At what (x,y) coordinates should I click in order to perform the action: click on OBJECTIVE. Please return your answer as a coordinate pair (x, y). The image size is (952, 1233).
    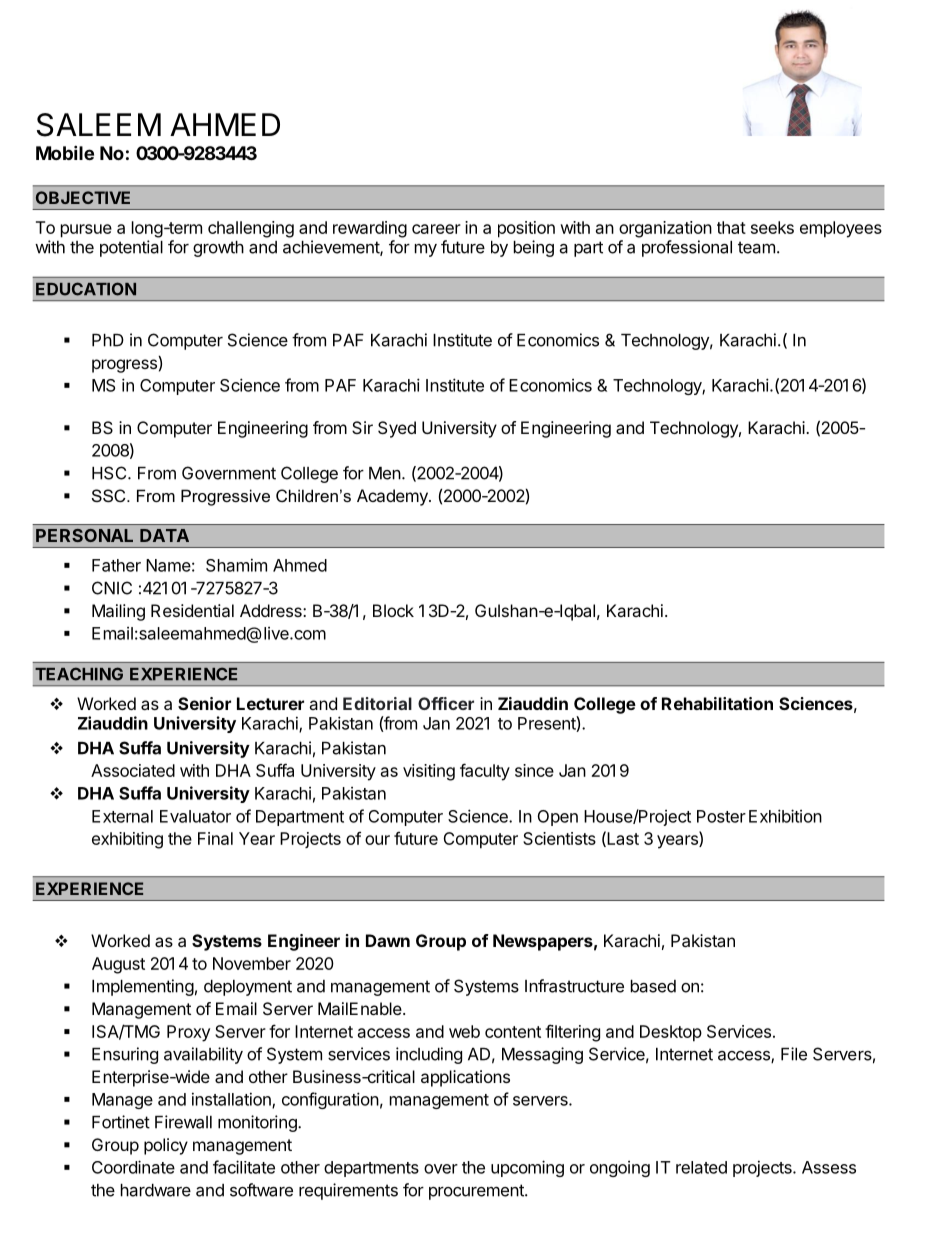
    Looking at the image, I should click on (83, 197).
